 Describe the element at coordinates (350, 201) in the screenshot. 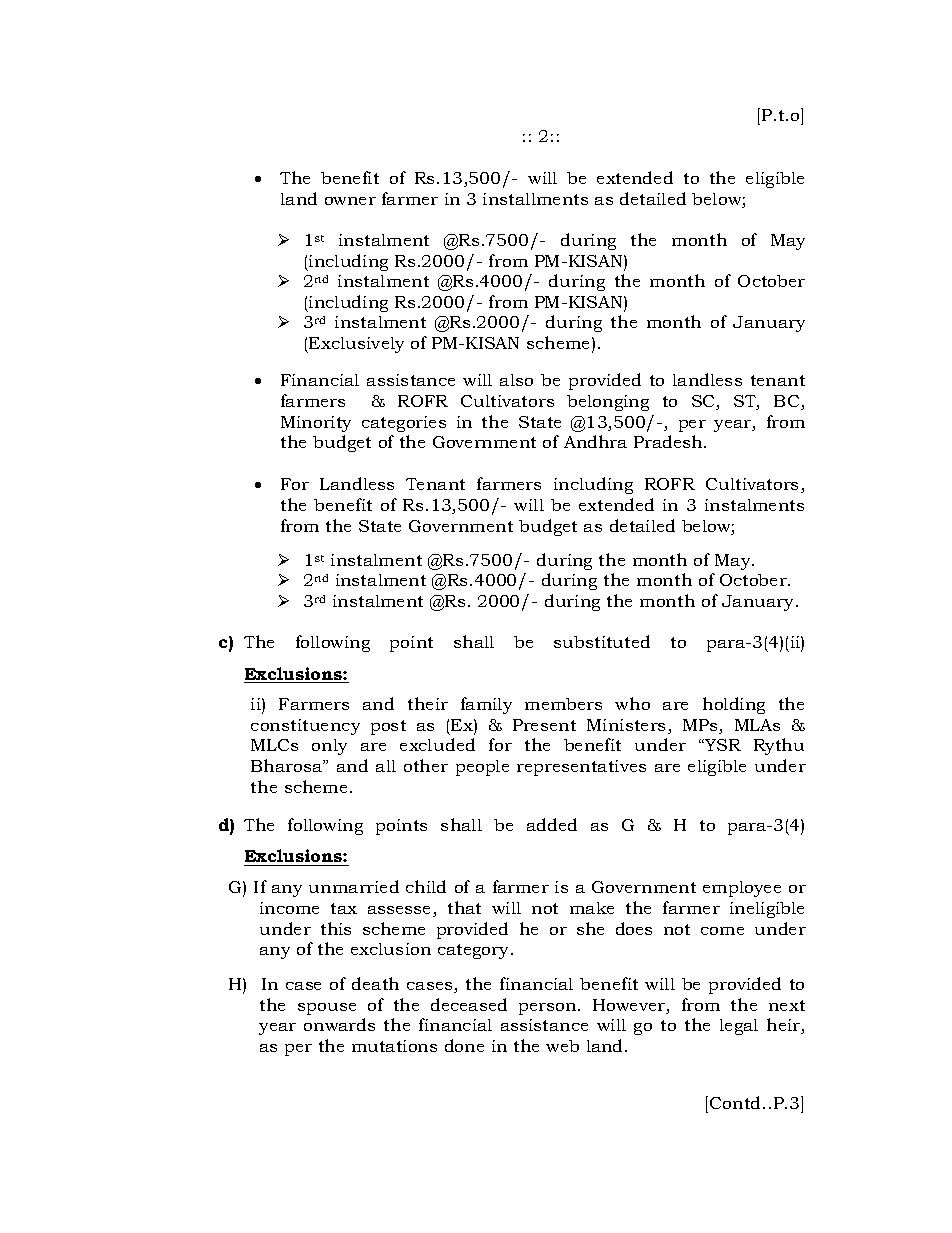

I see `owner` at that location.
